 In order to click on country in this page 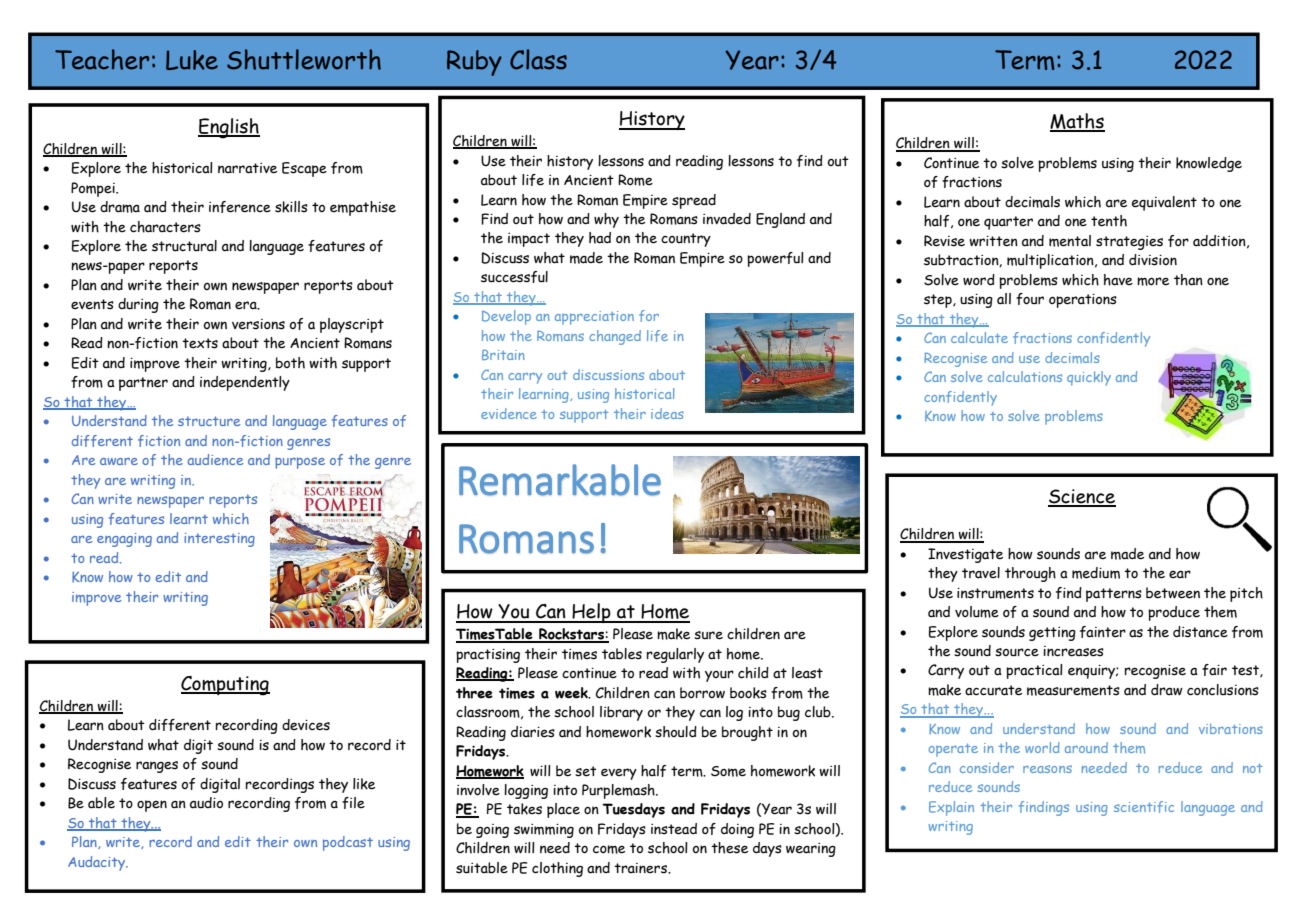, I will do `click(686, 240)`.
